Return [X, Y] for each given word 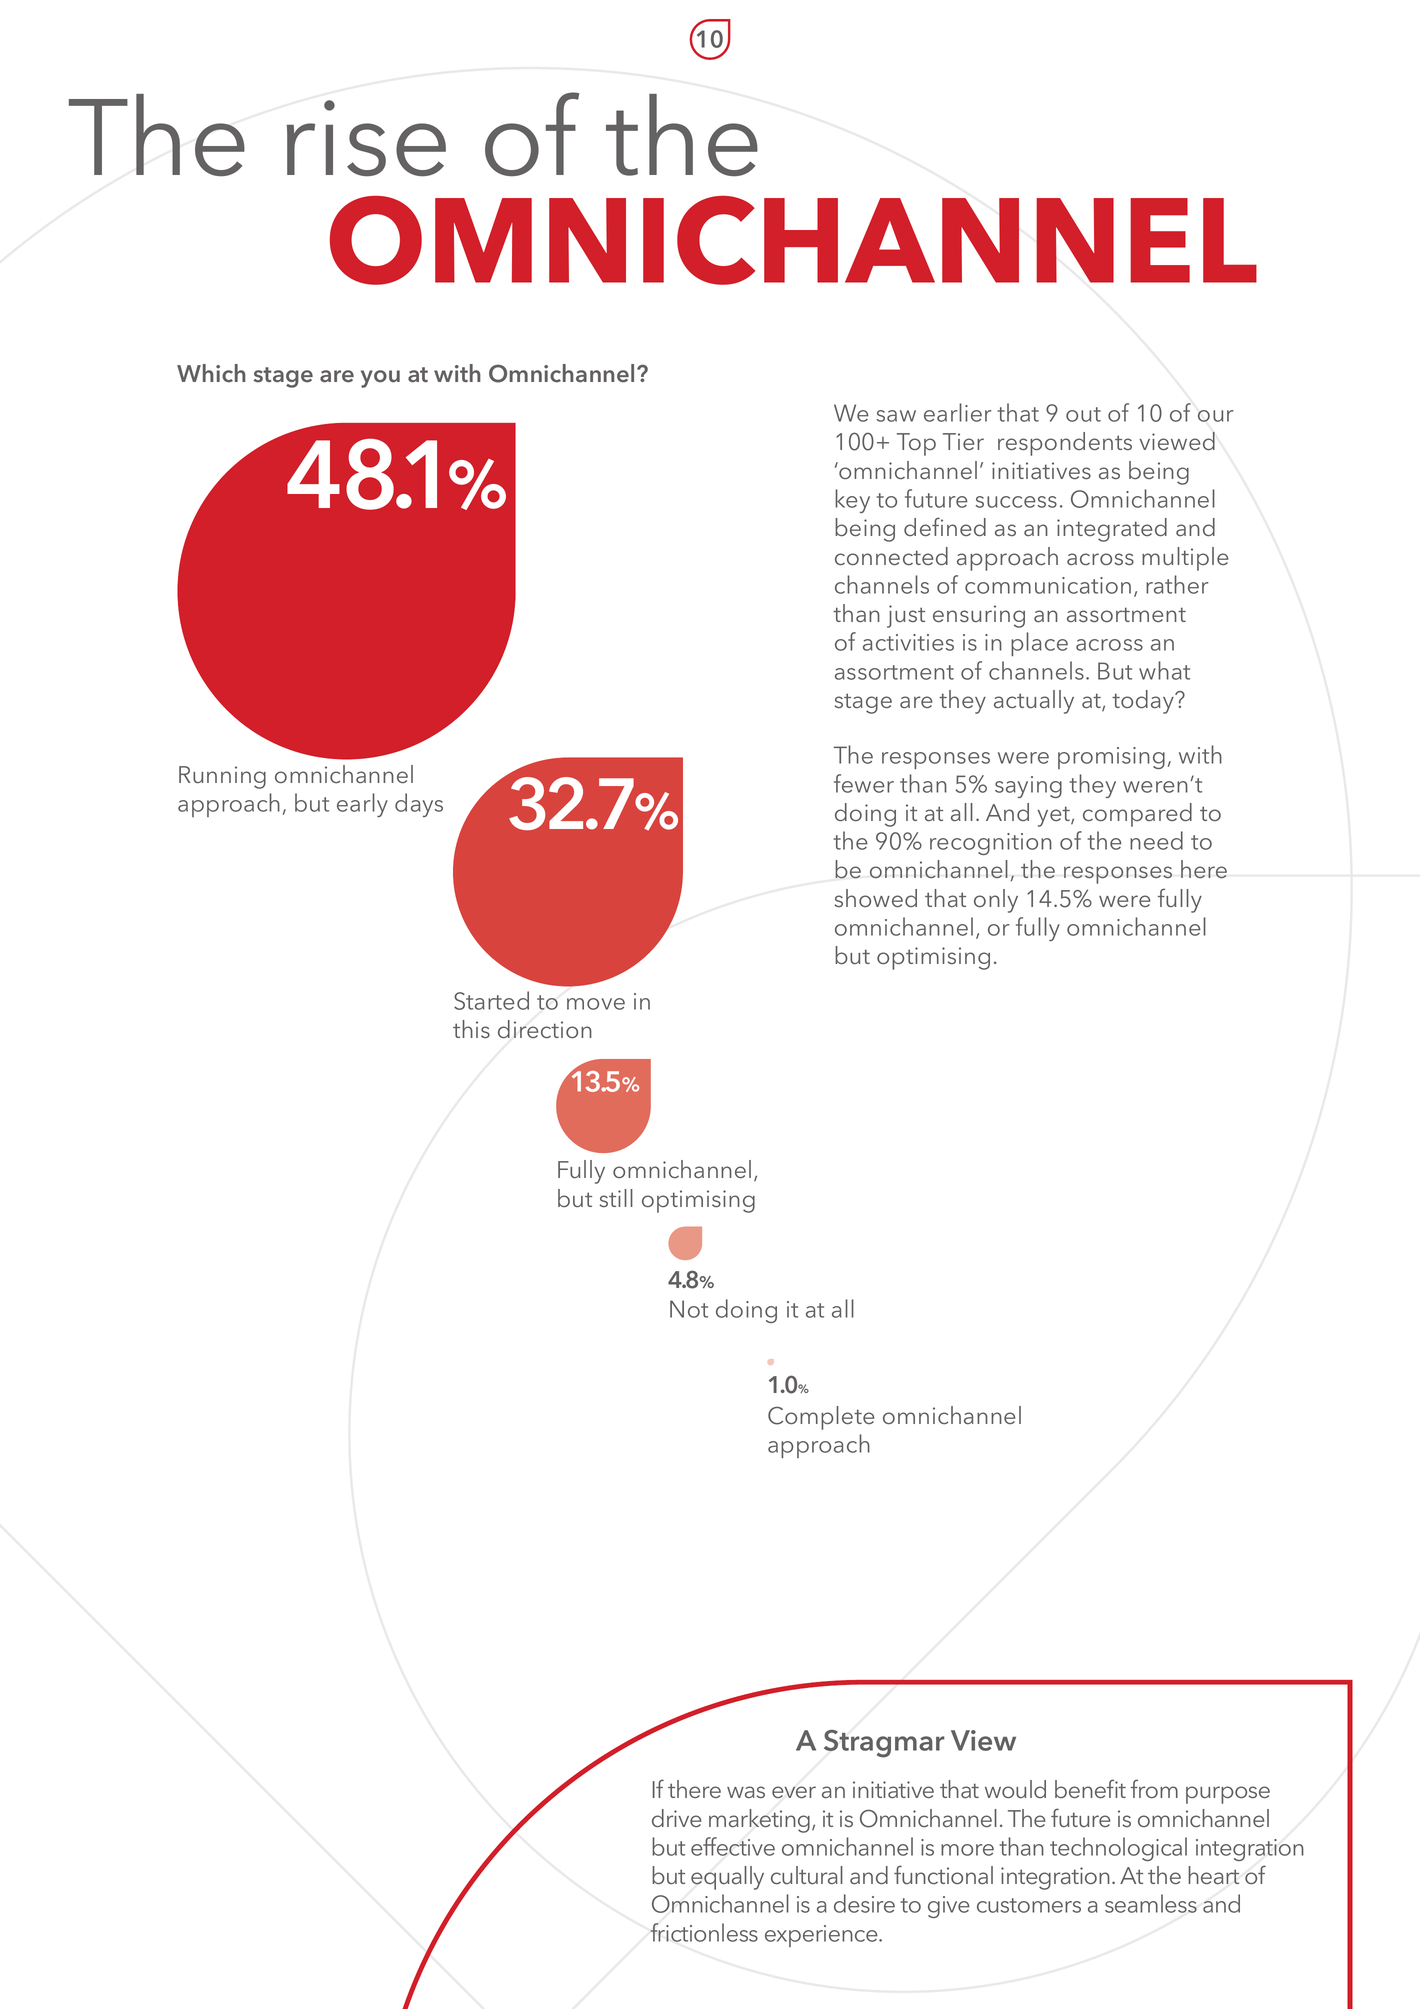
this [471, 1029]
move [596, 1004]
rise [366, 138]
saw [896, 416]
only [996, 901]
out [1083, 414]
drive [676, 1818]
